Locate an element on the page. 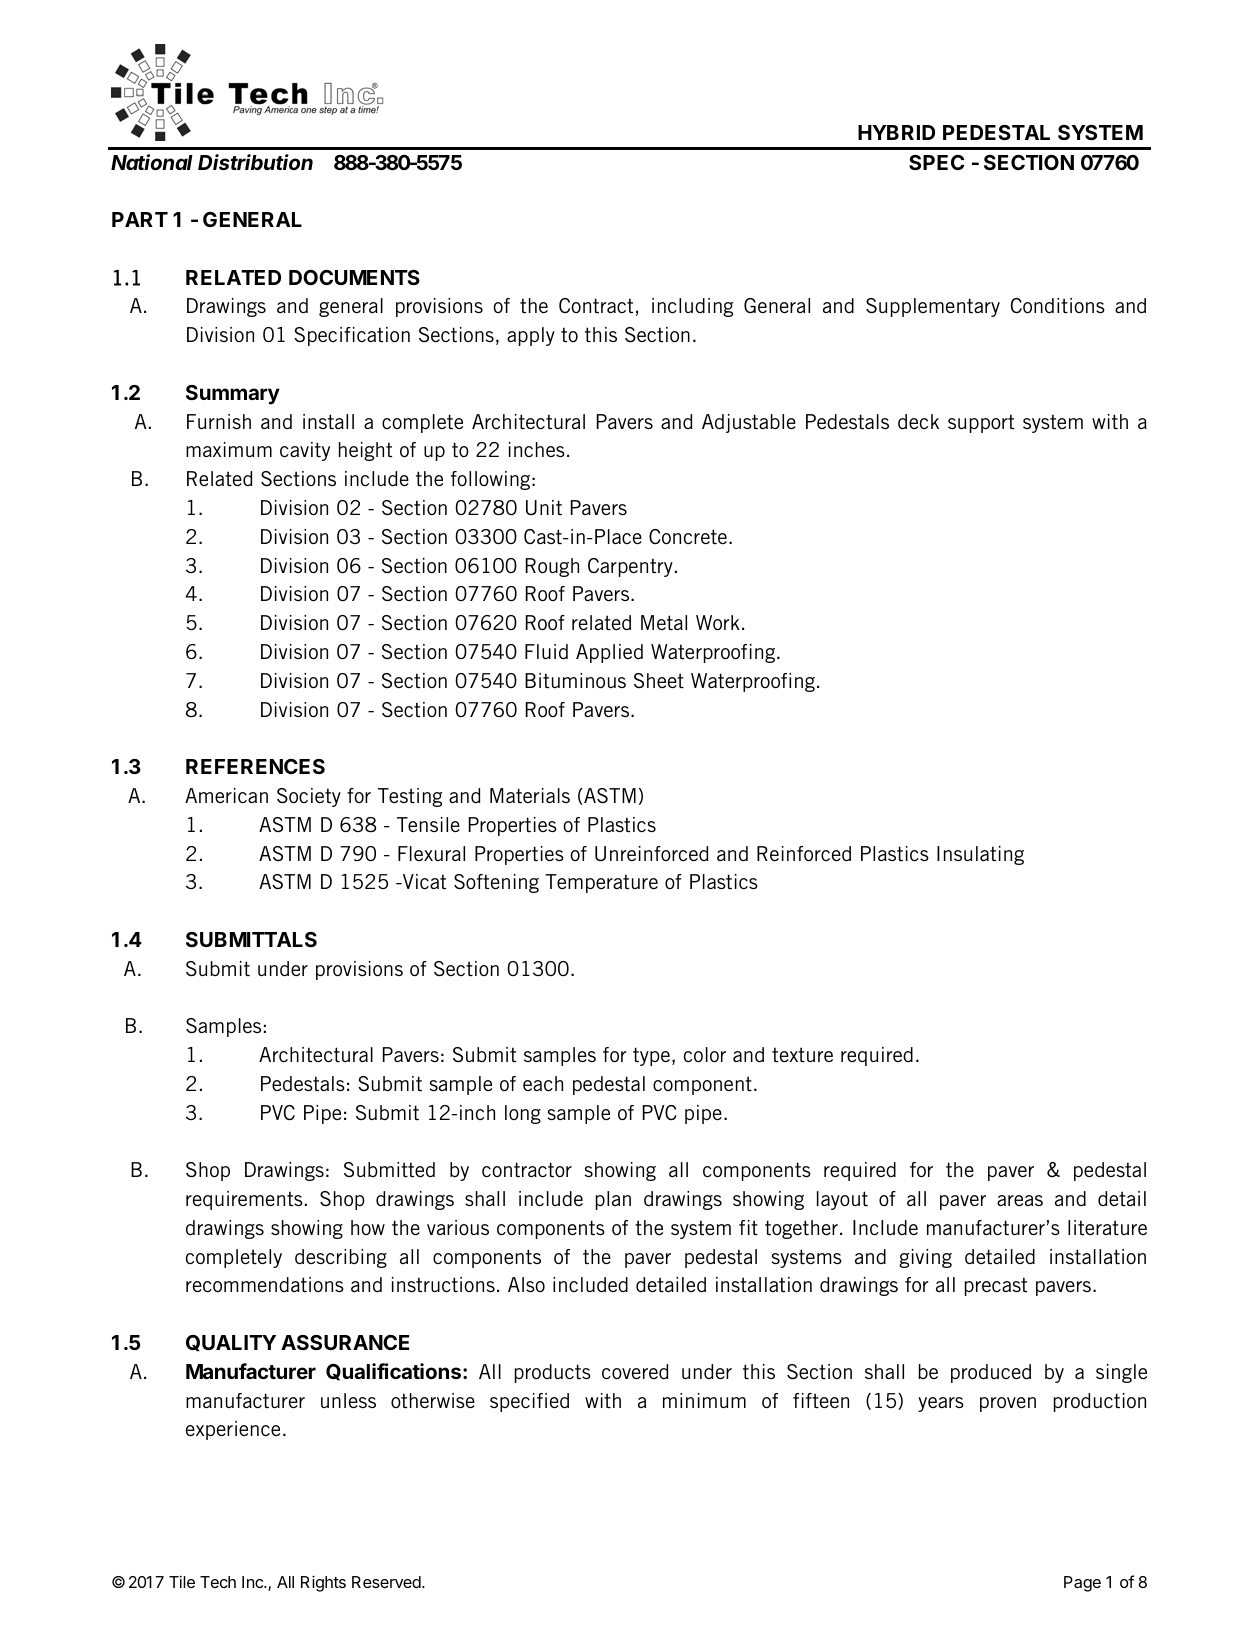 This document has height=1629, width=1259. minimum is located at coordinates (704, 1400).
